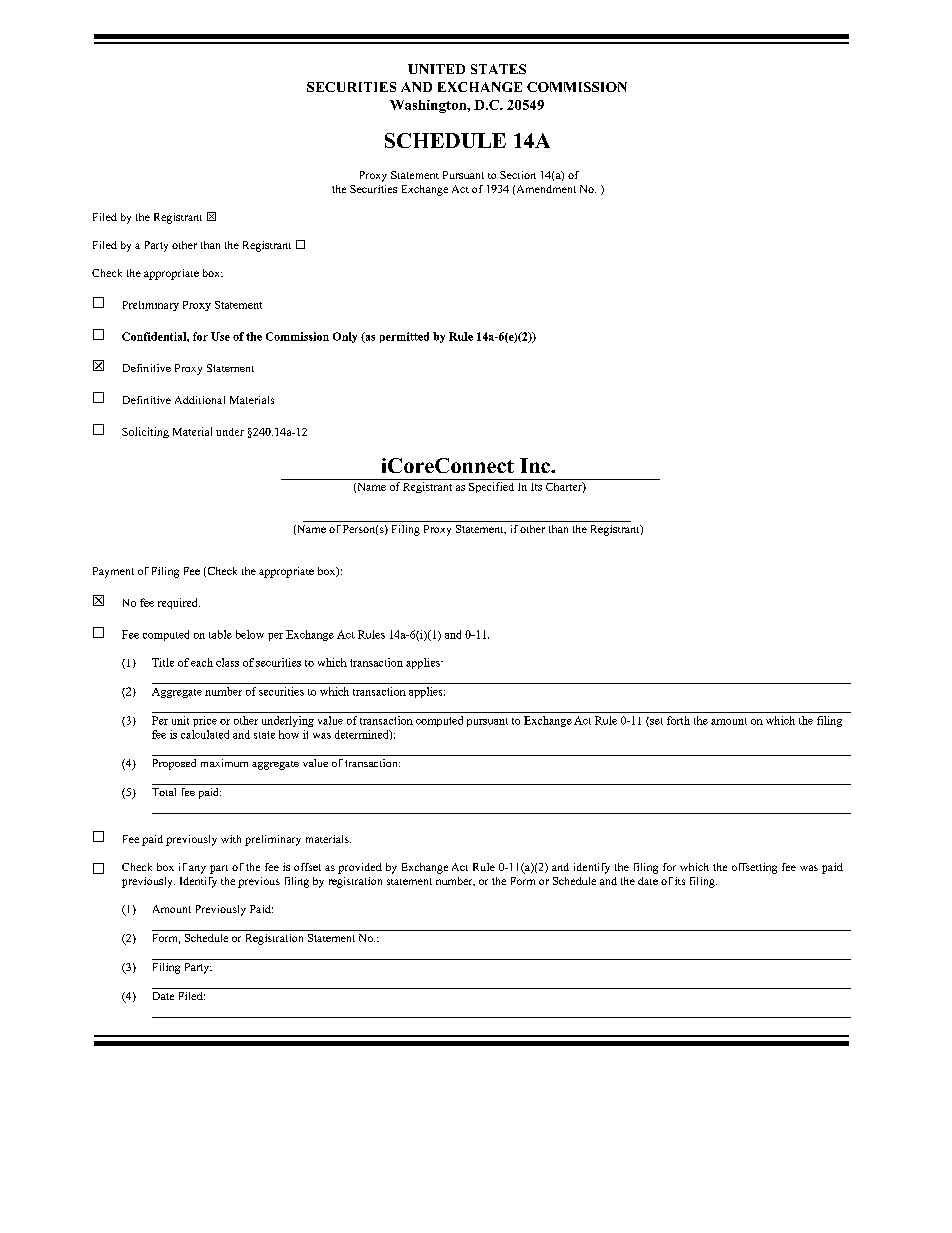 The width and height of the screenshot is (952, 1233). I want to click on Inc, so click(536, 465).
